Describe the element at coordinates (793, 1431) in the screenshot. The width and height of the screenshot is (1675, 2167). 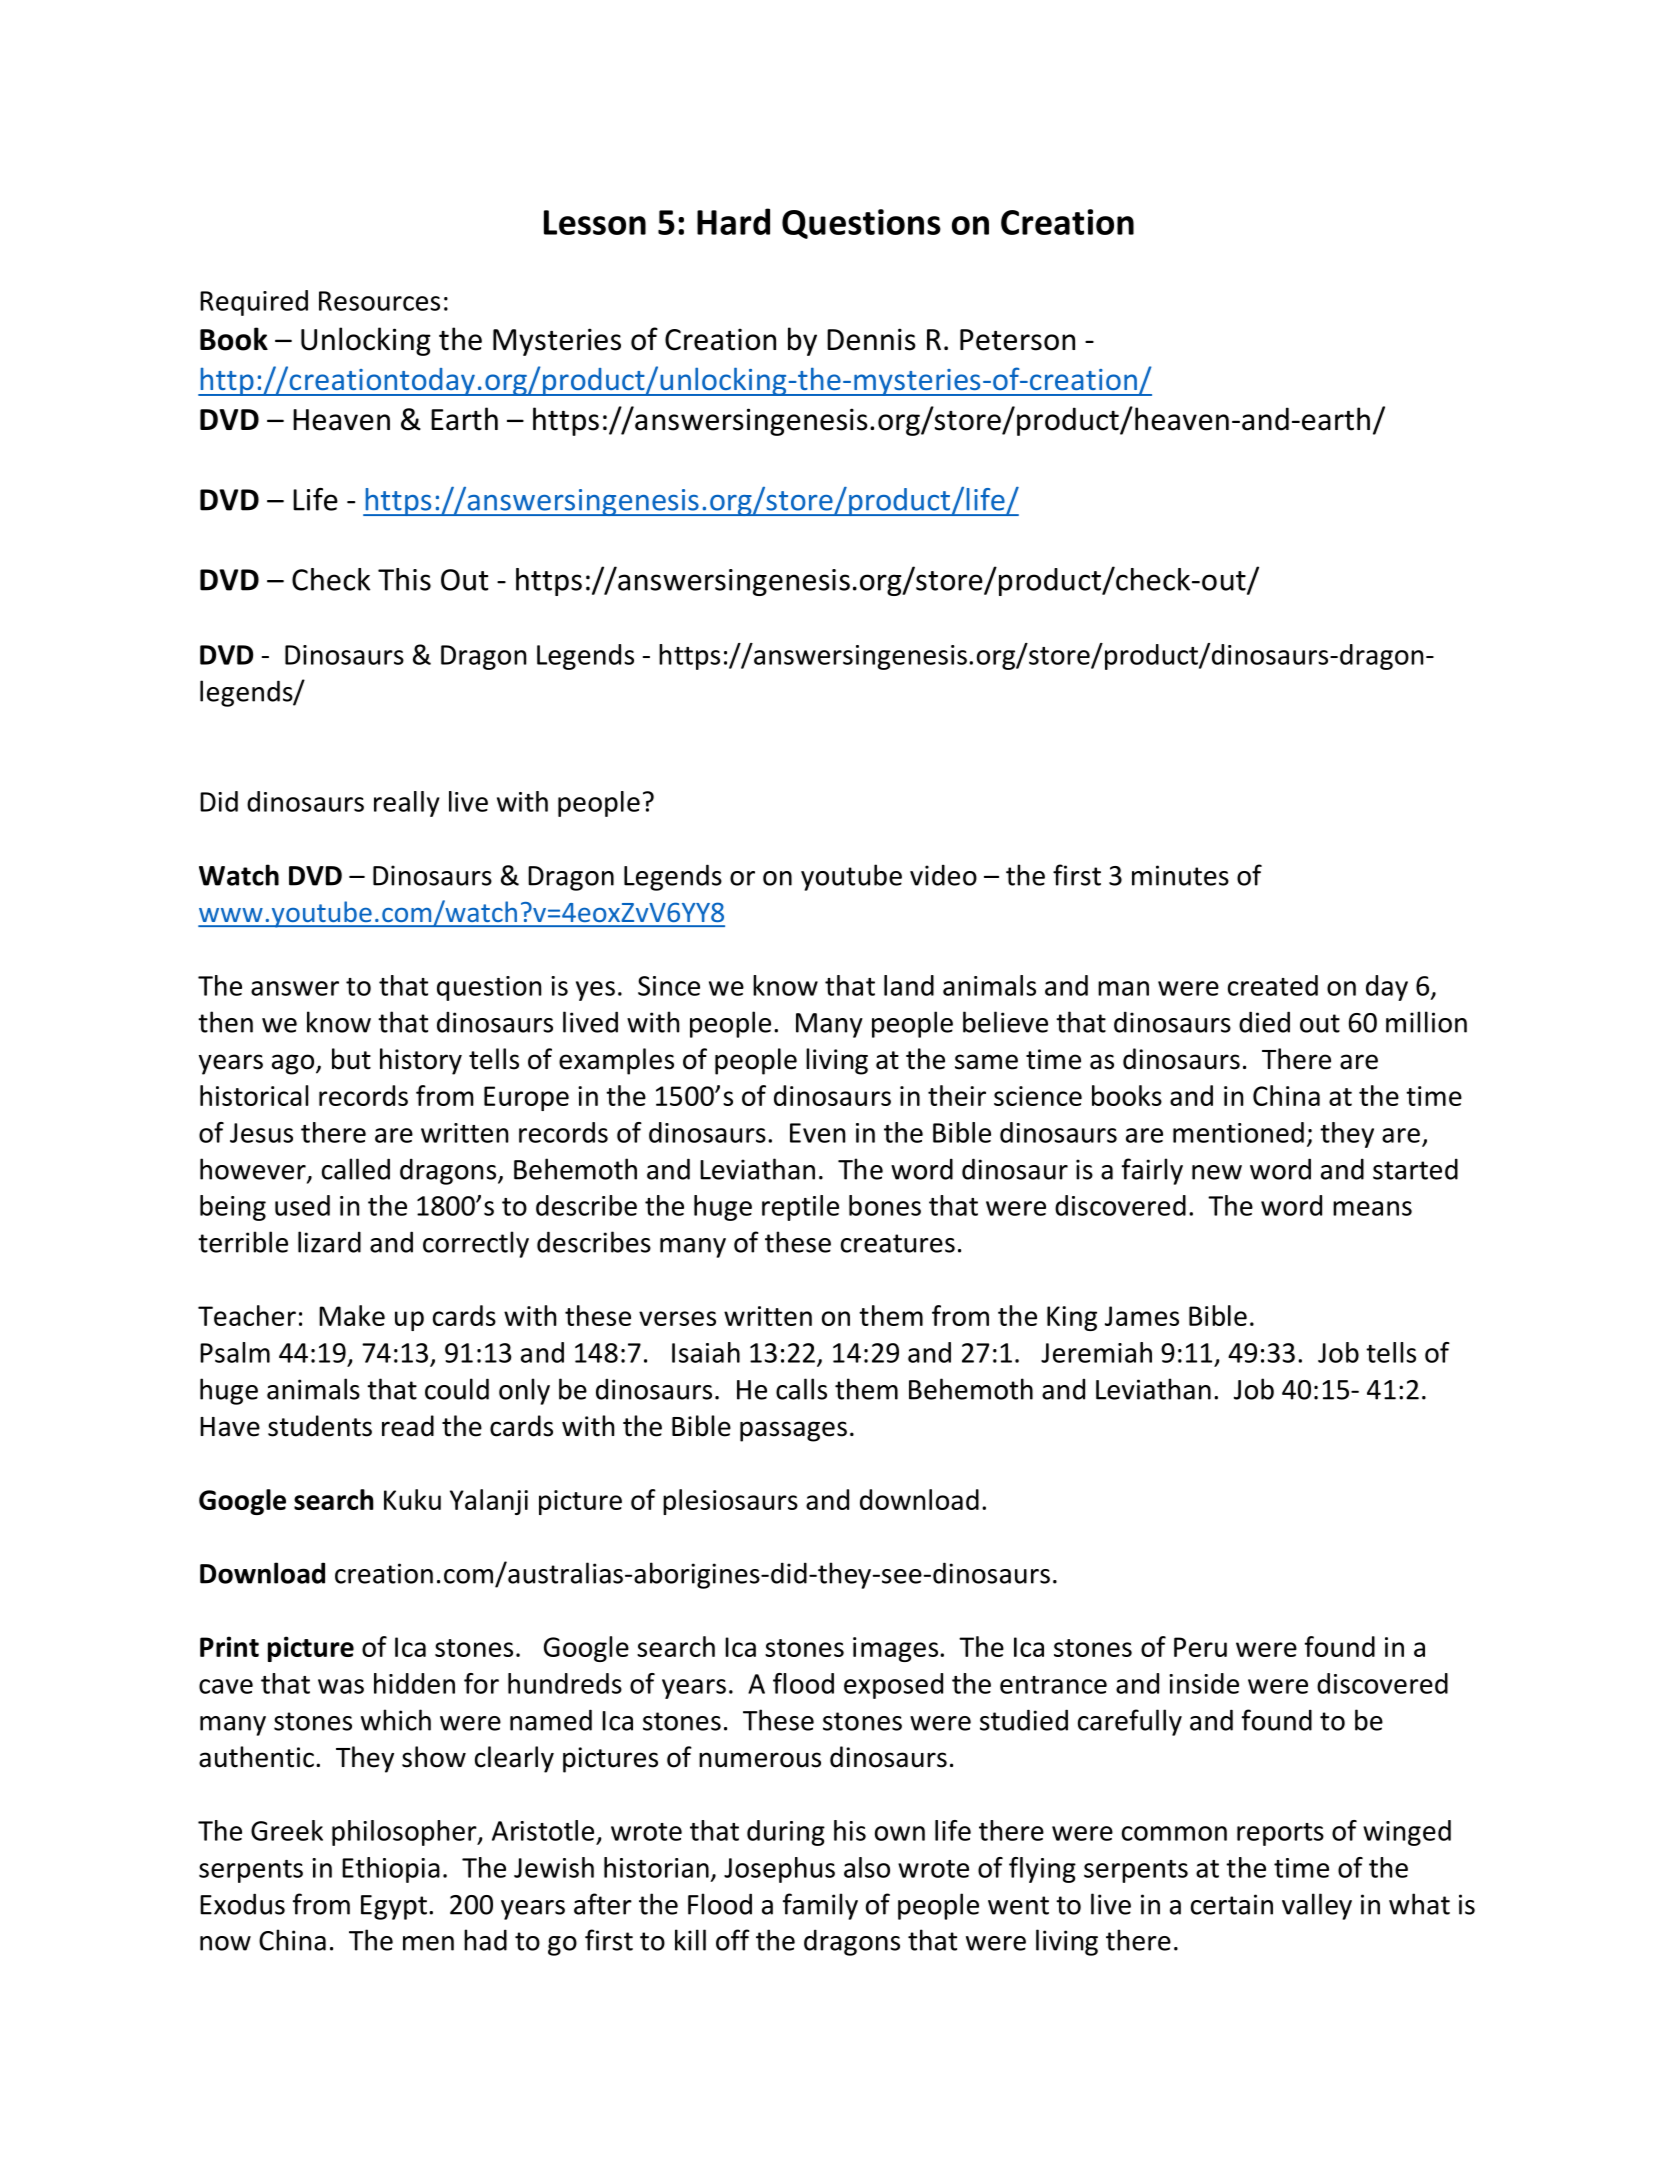
I see `passages` at that location.
